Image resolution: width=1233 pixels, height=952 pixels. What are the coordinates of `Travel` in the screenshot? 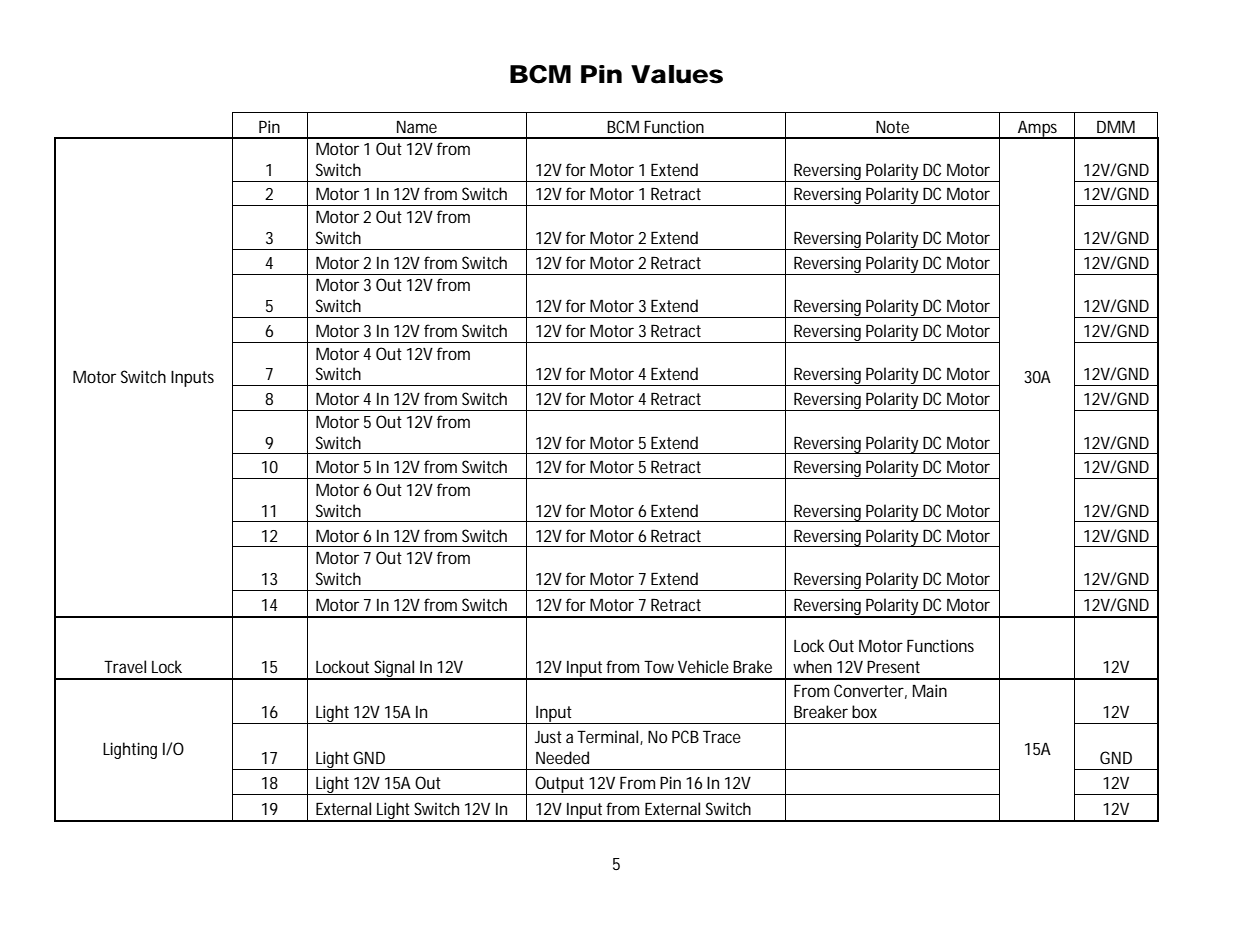 It's located at (125, 666).
